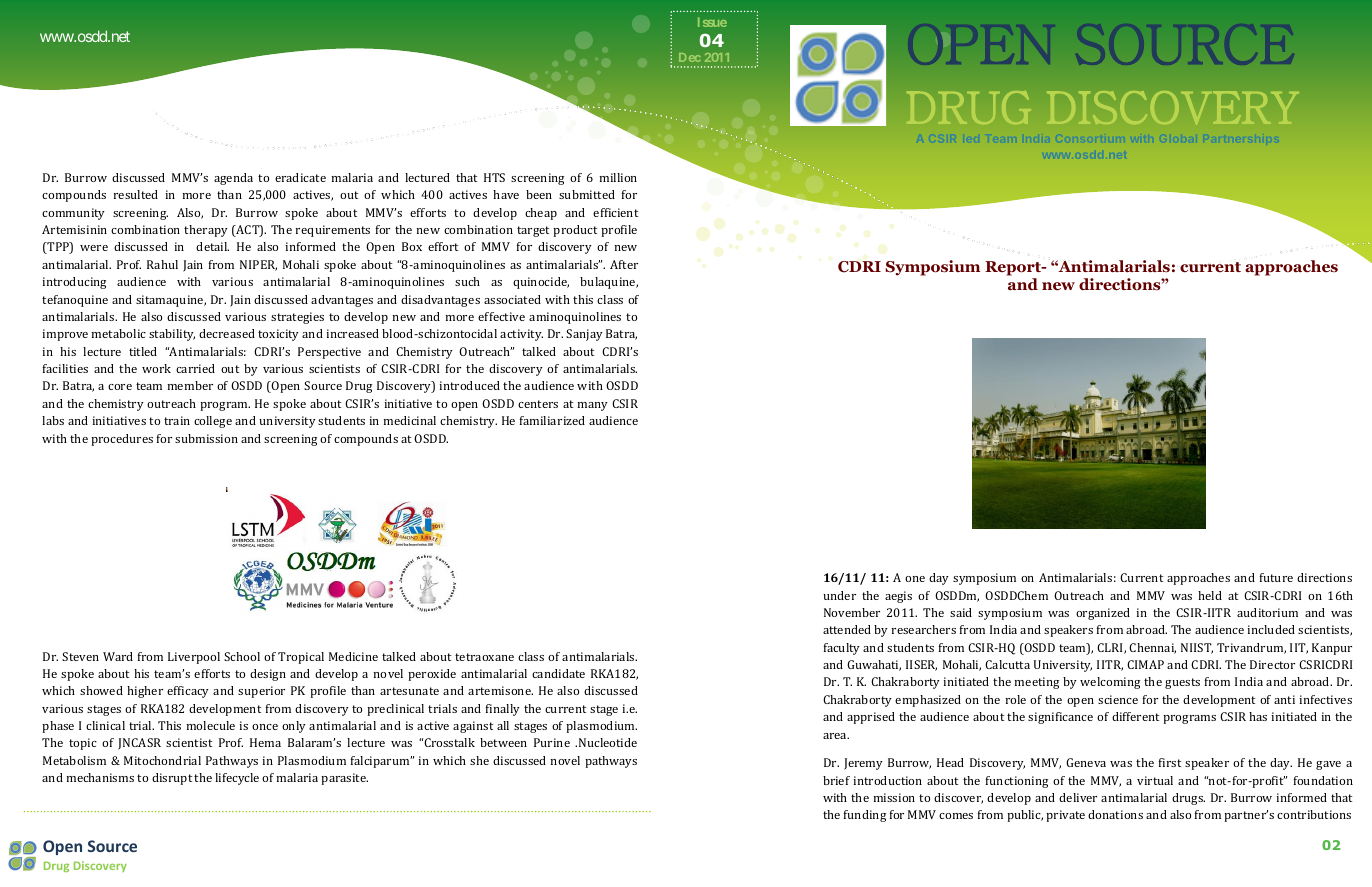  Describe the element at coordinates (712, 22) in the screenshot. I see `Issue` at that location.
